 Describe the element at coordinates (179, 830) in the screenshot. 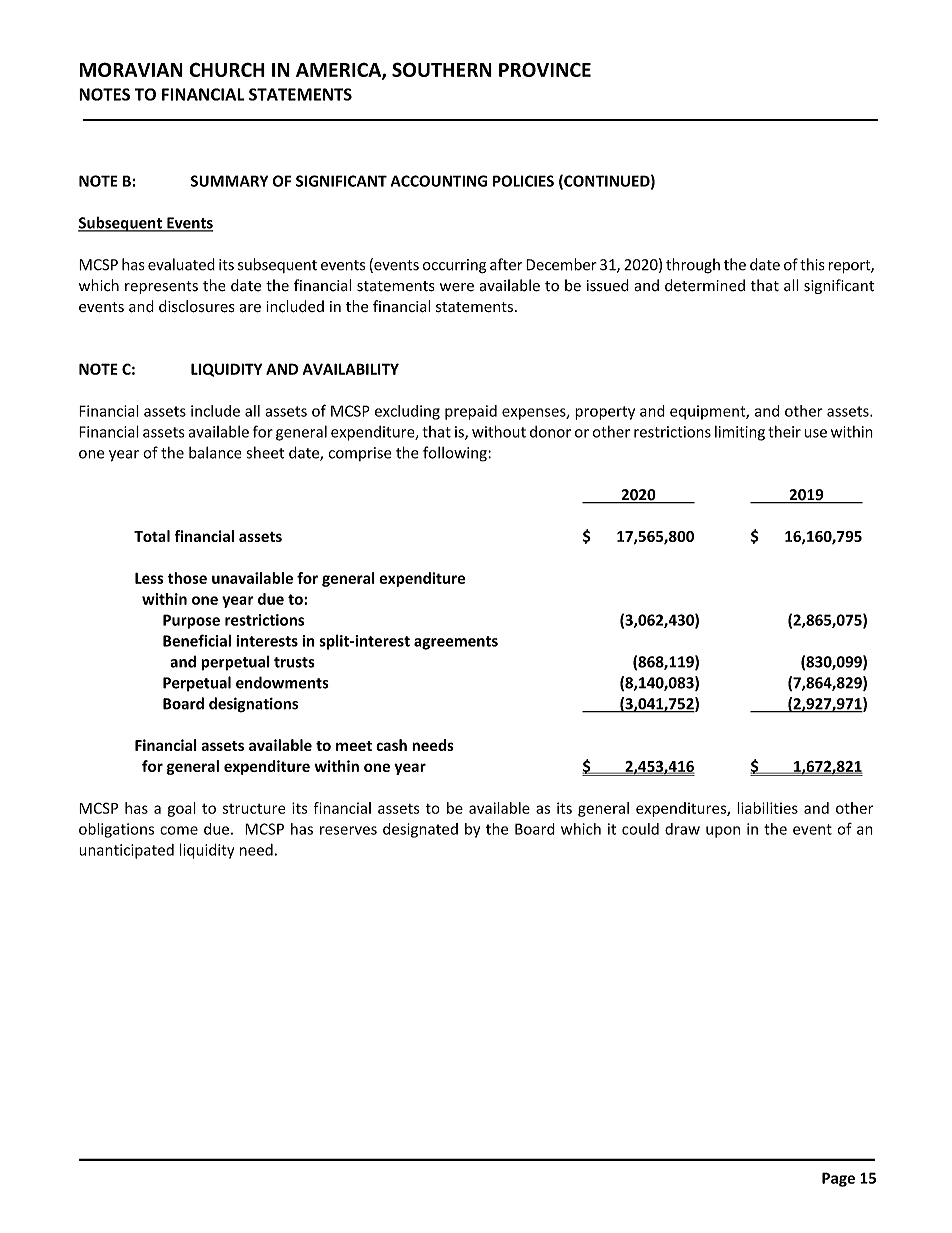

I see `come` at that location.
